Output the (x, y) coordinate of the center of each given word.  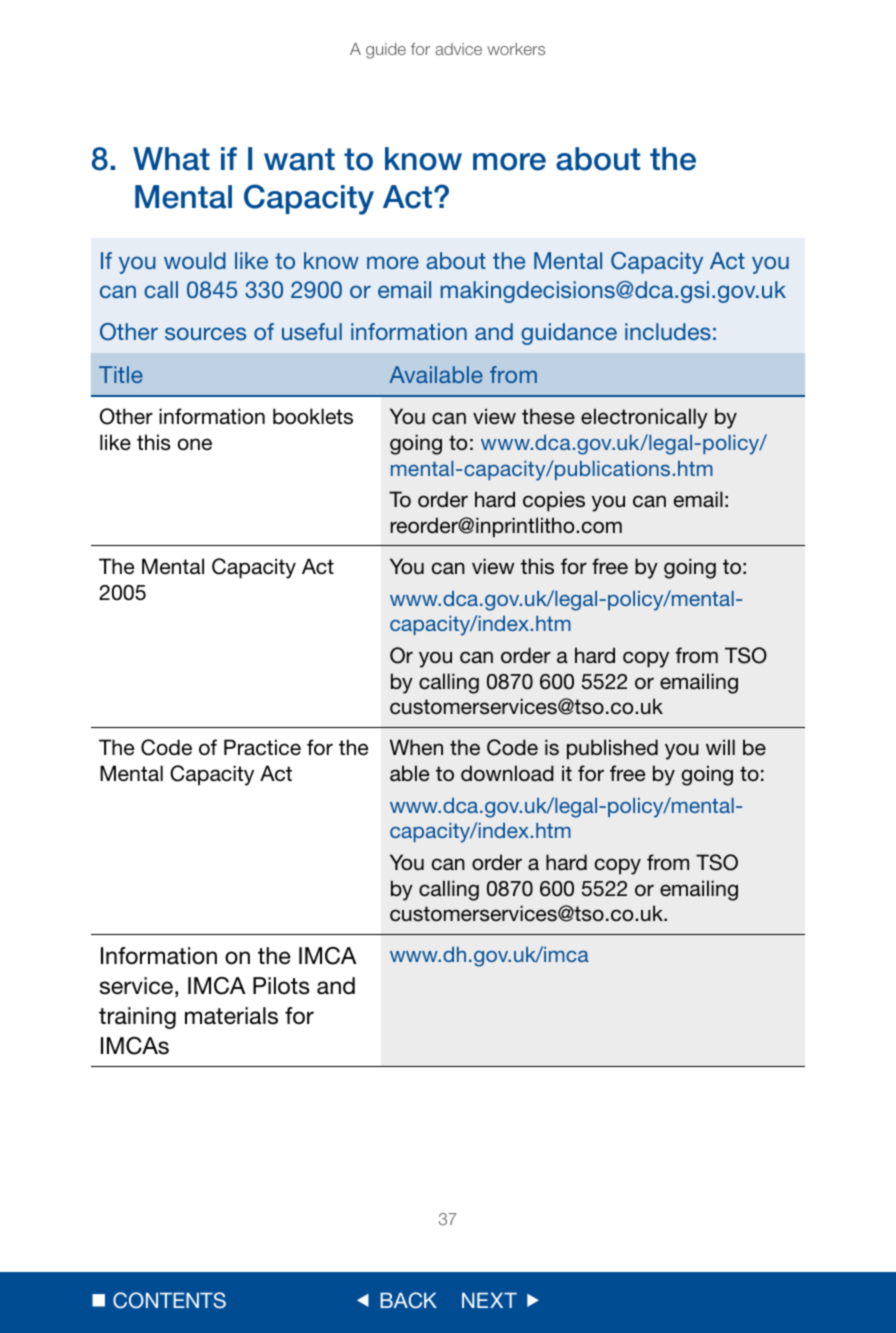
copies (554, 501)
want (299, 159)
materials (231, 1016)
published (612, 749)
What (171, 159)
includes (668, 331)
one (194, 444)
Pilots (281, 986)
